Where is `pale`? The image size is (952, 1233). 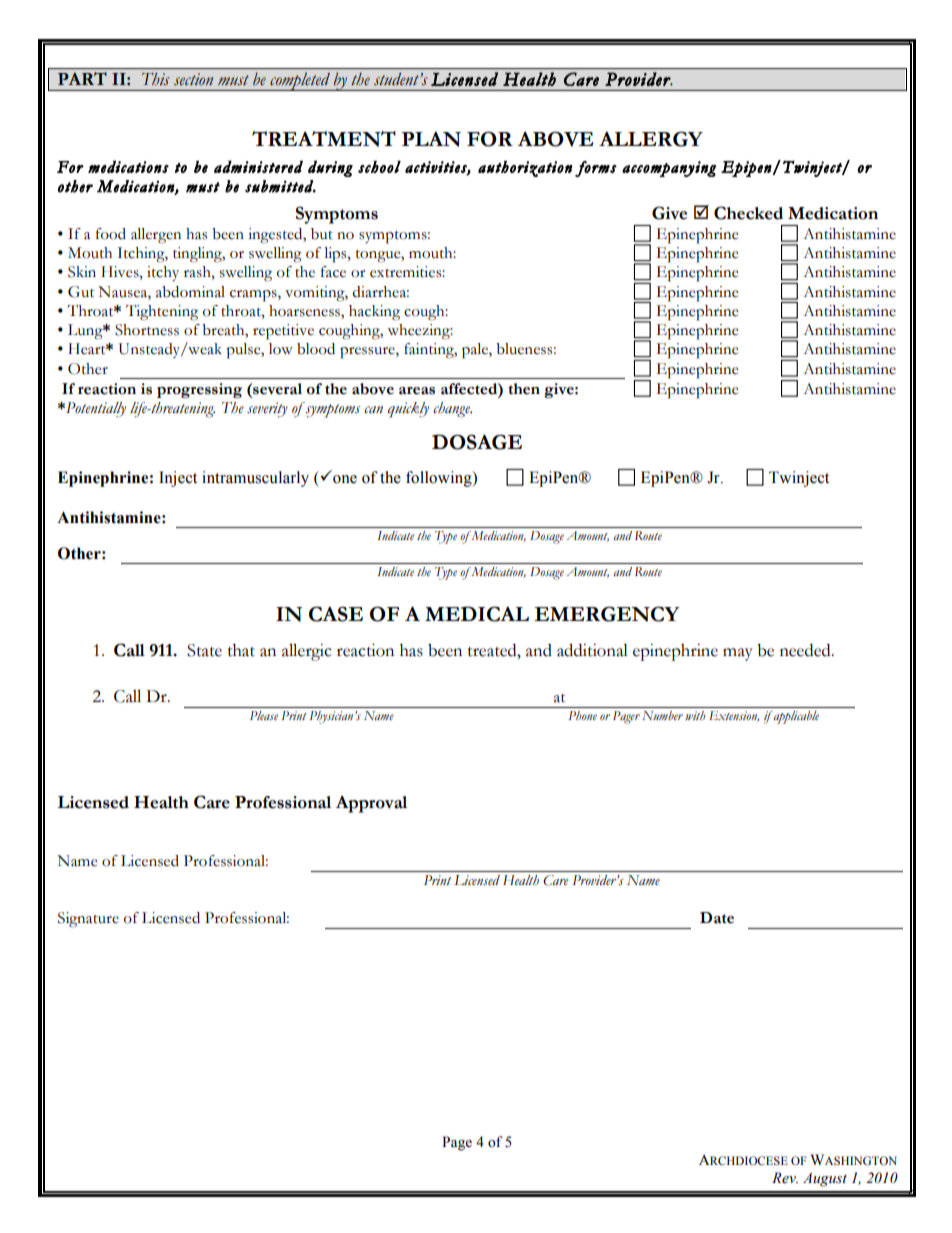 pale is located at coordinates (476, 351).
